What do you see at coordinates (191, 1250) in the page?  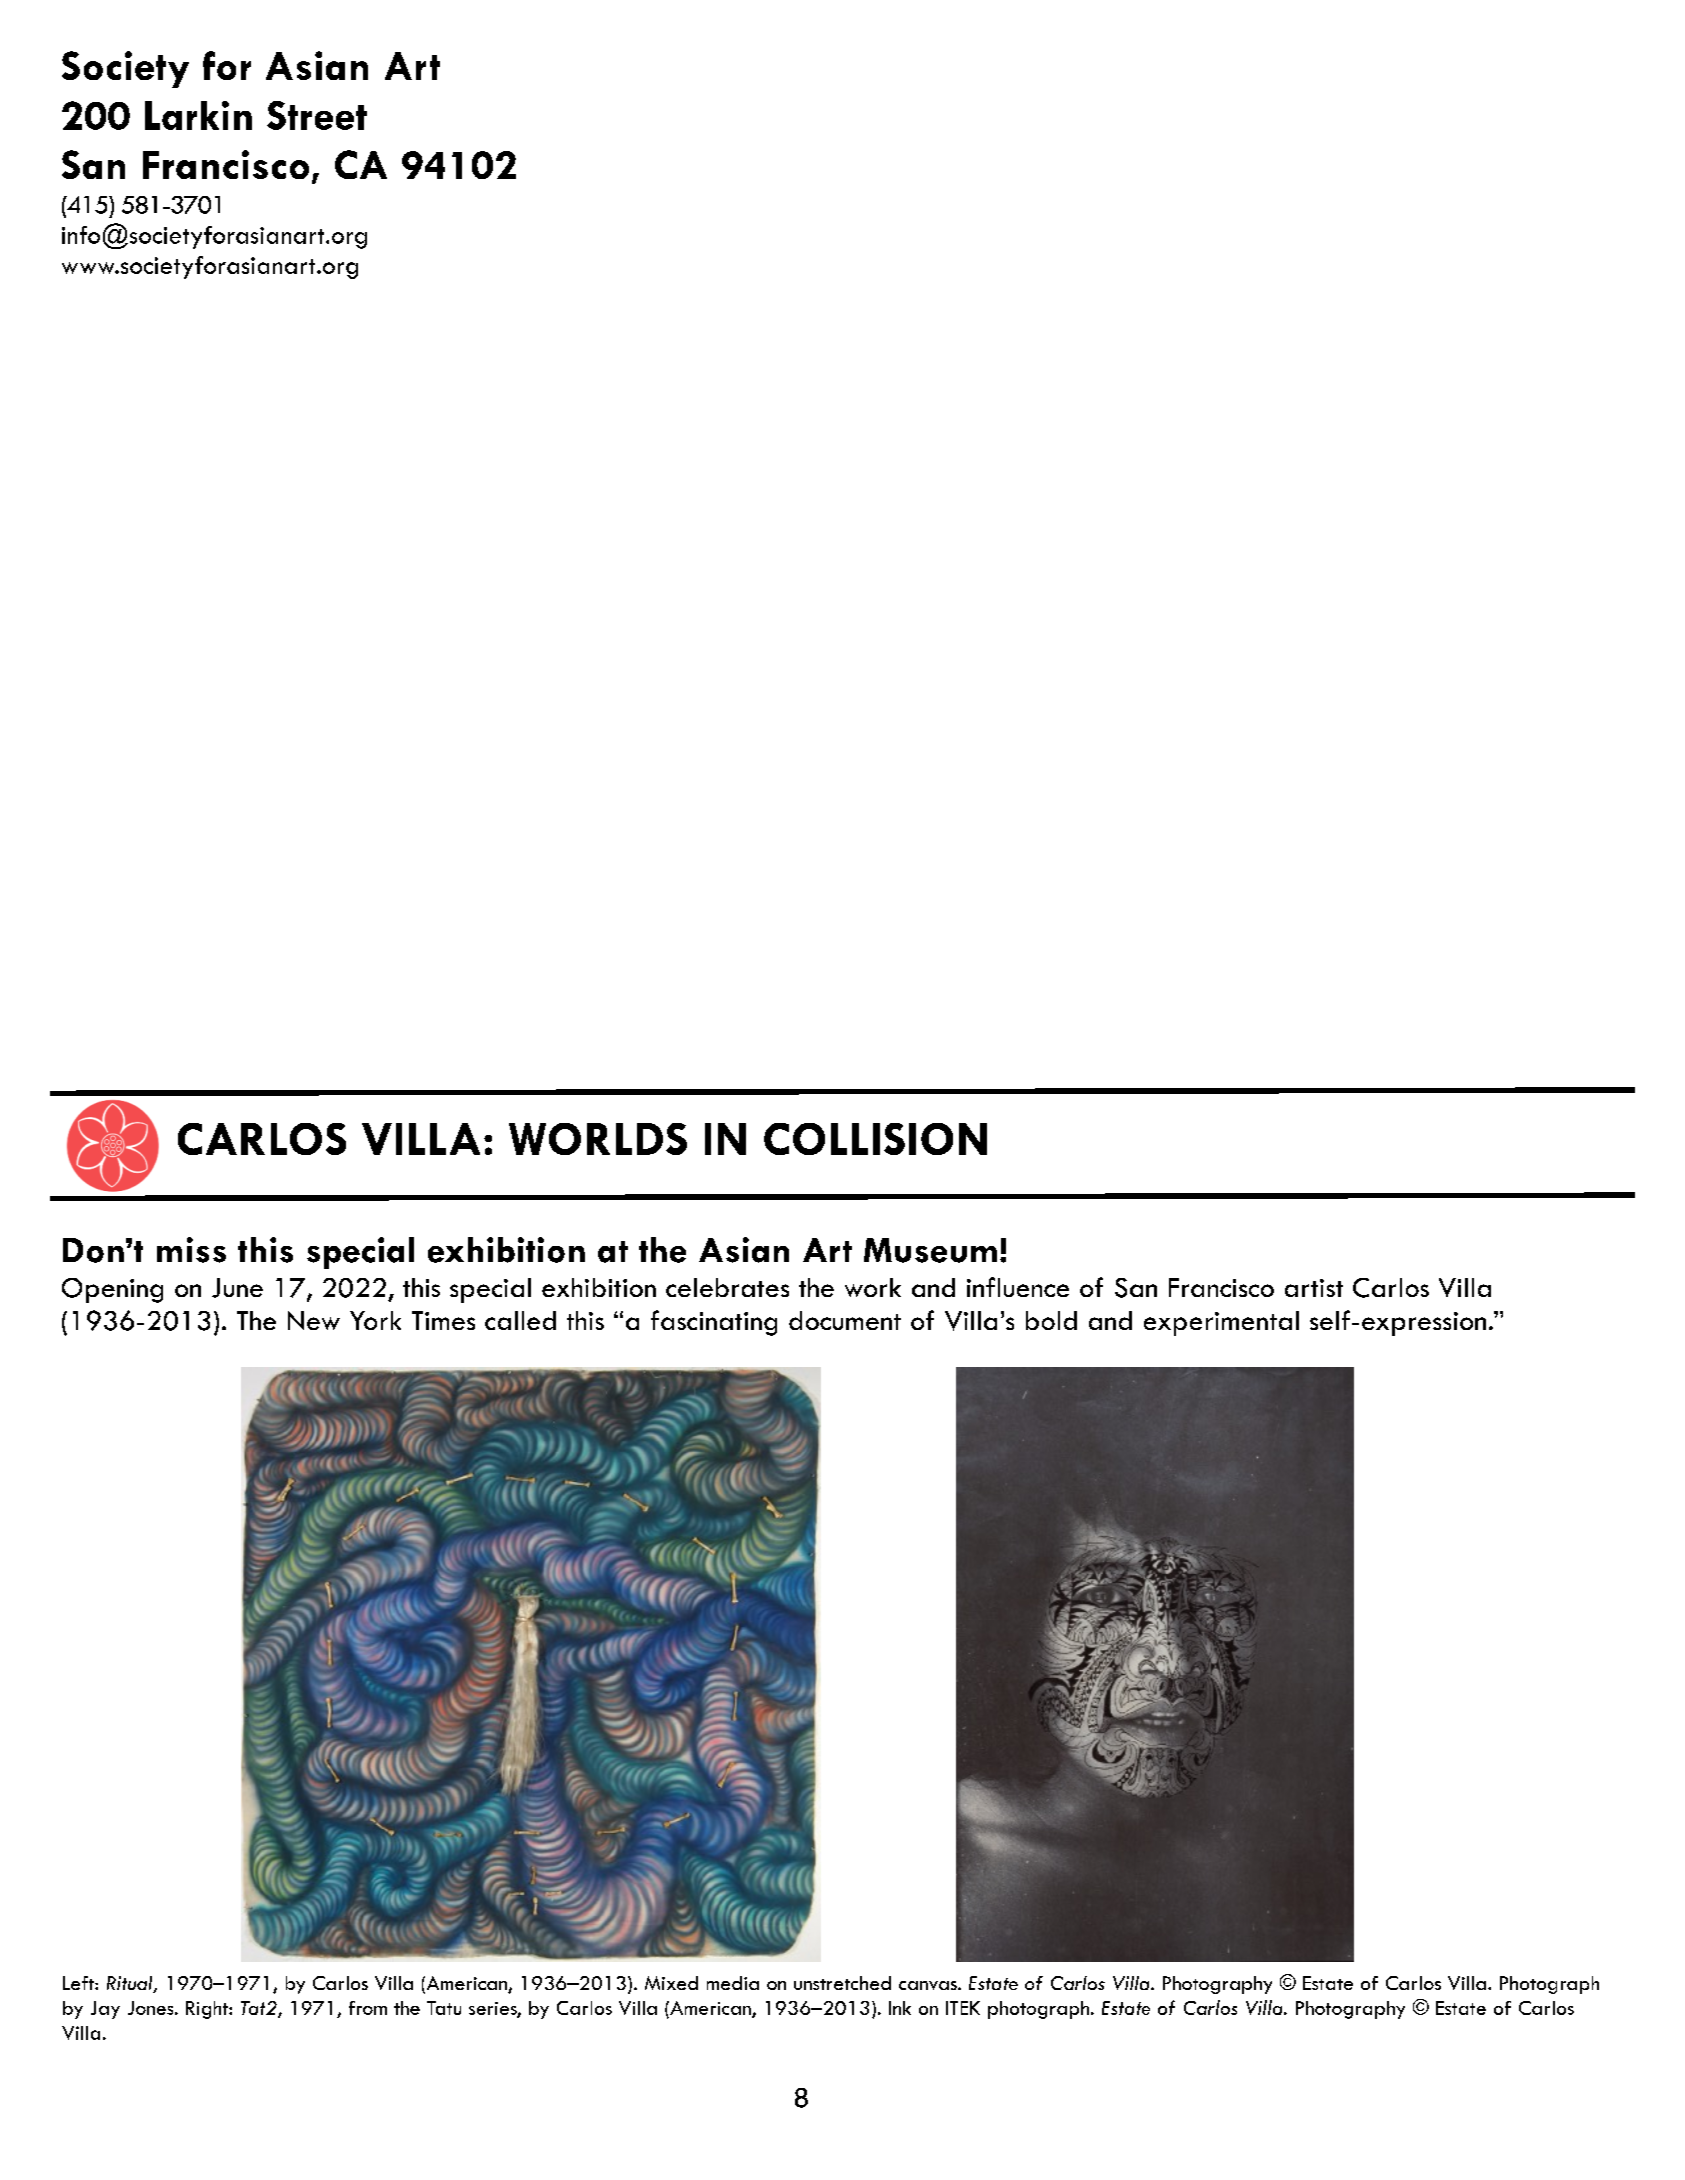 I see `miss` at bounding box center [191, 1250].
